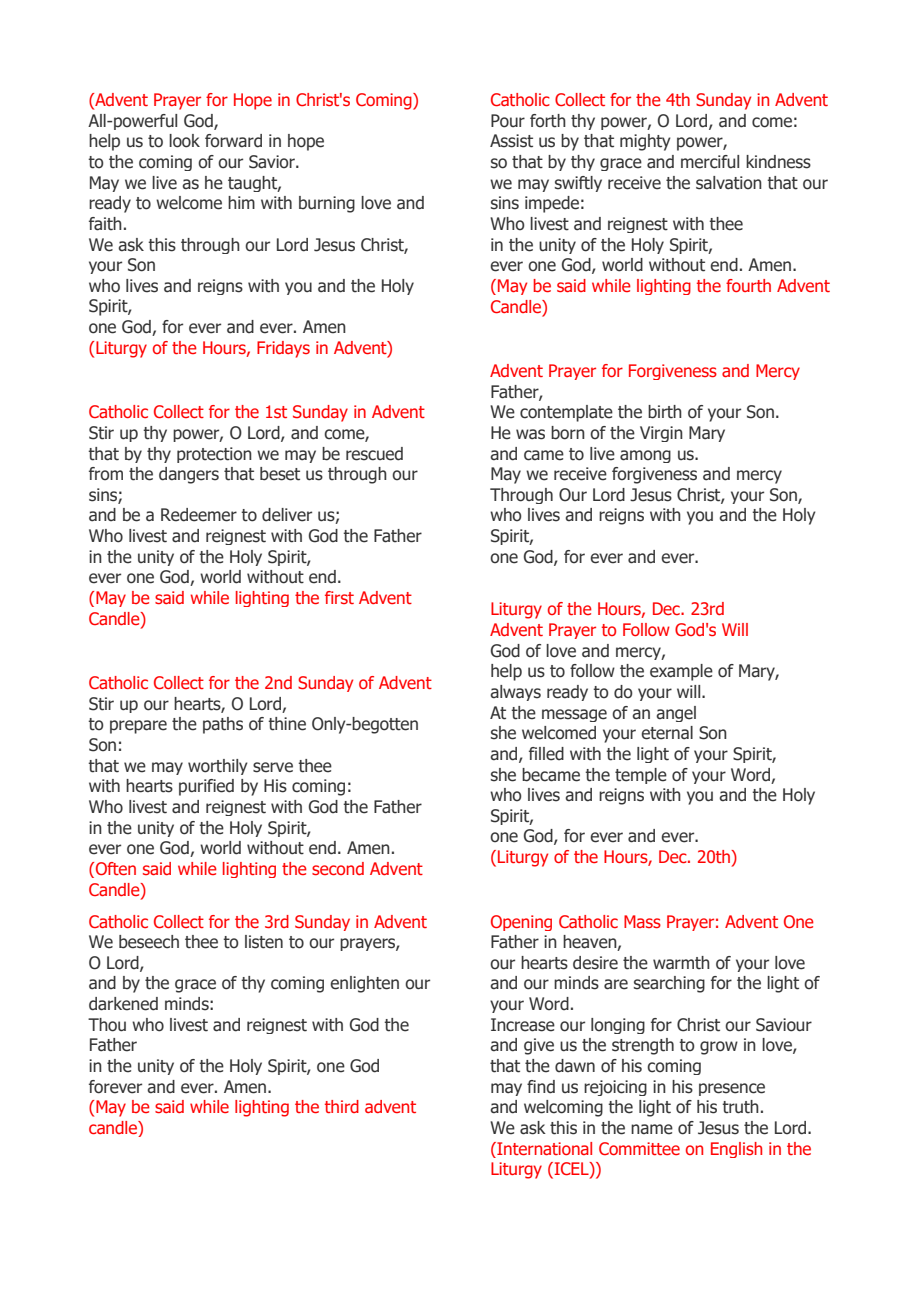  Describe the element at coordinates (681, 672) in the image. I see `example` at that location.
